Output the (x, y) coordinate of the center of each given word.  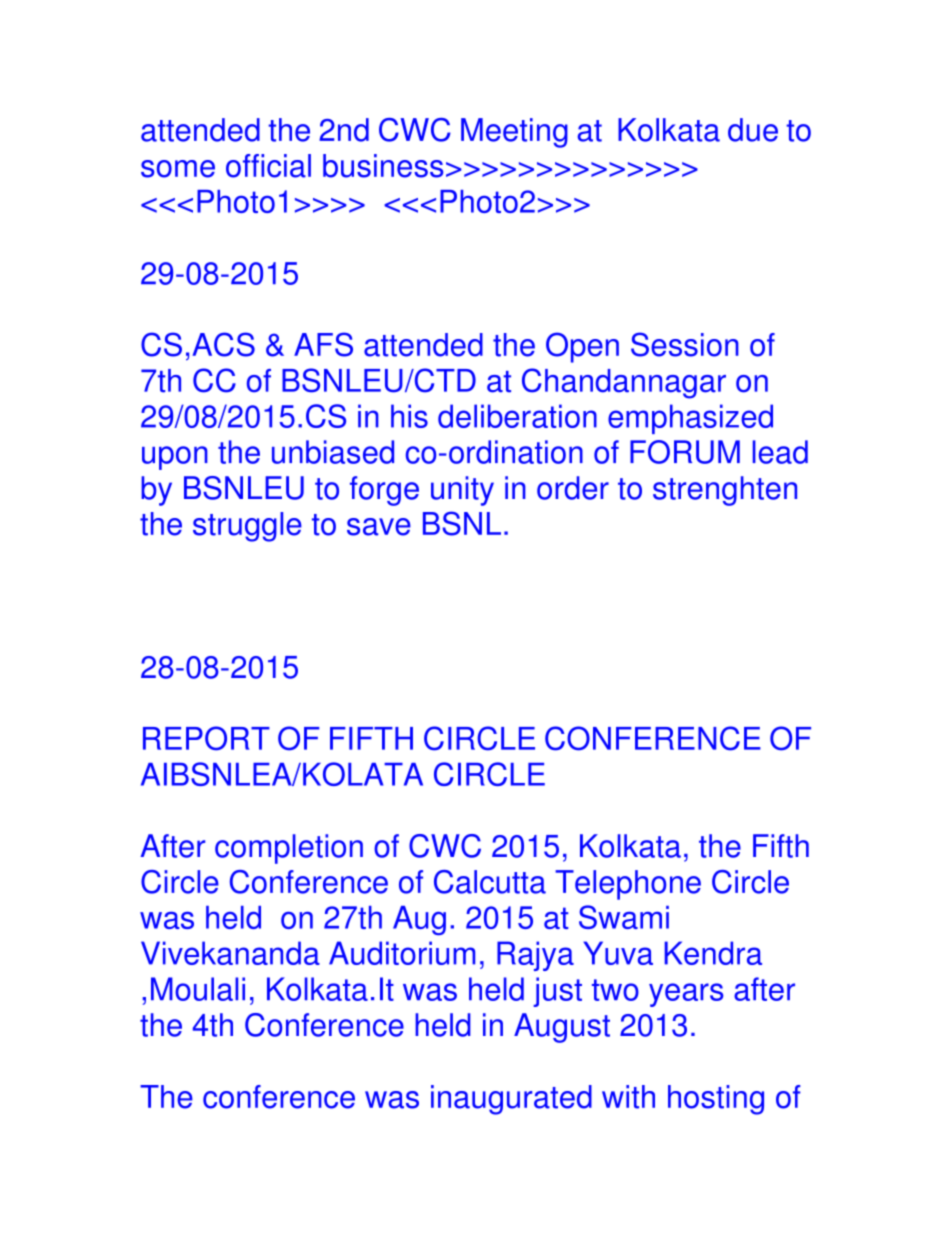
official (268, 166)
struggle (247, 527)
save (379, 527)
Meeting (514, 133)
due (753, 130)
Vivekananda (230, 953)
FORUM (685, 452)
